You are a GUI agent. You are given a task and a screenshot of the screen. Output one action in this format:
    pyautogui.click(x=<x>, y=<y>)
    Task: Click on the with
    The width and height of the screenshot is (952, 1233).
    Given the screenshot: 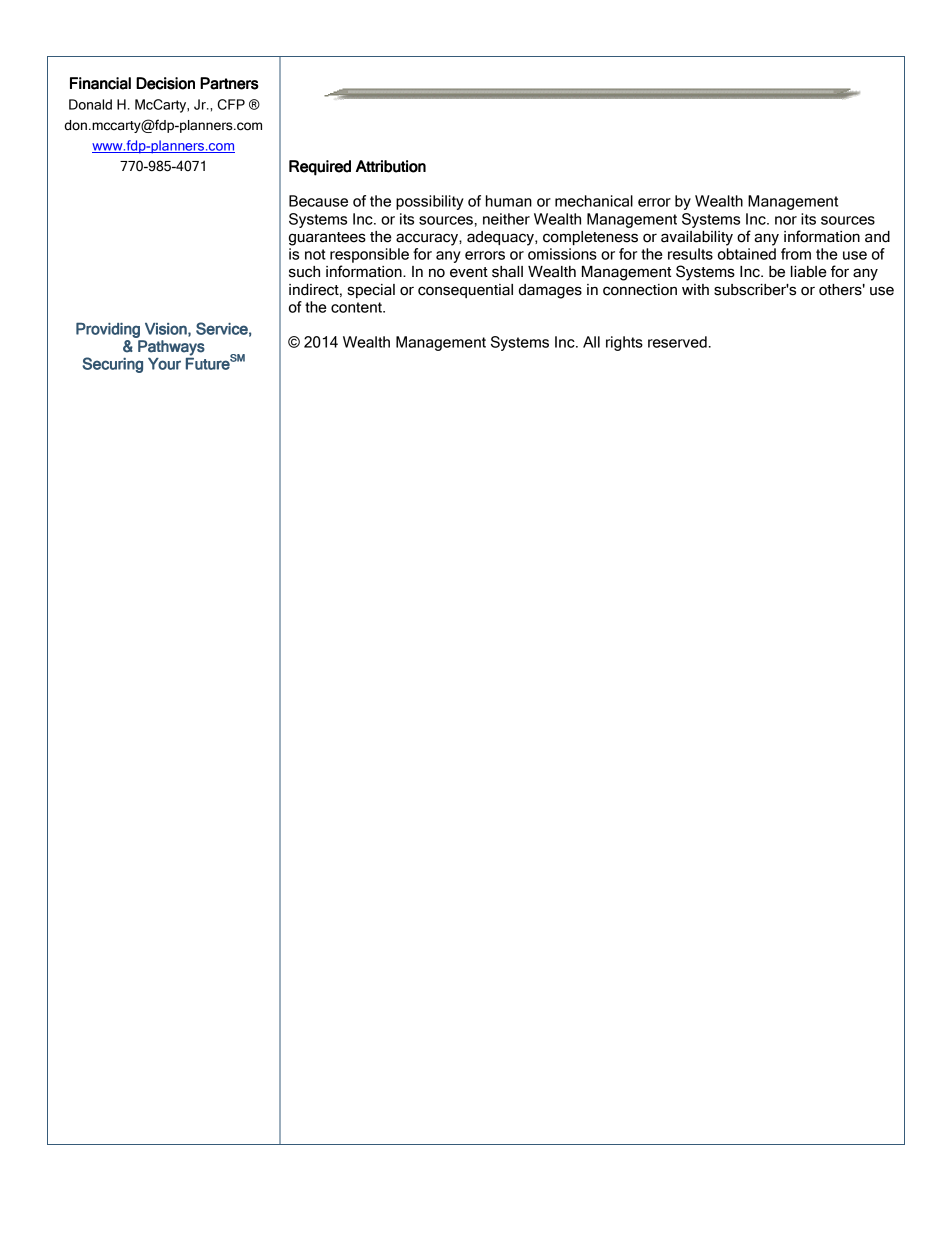 What is the action you would take?
    pyautogui.click(x=695, y=289)
